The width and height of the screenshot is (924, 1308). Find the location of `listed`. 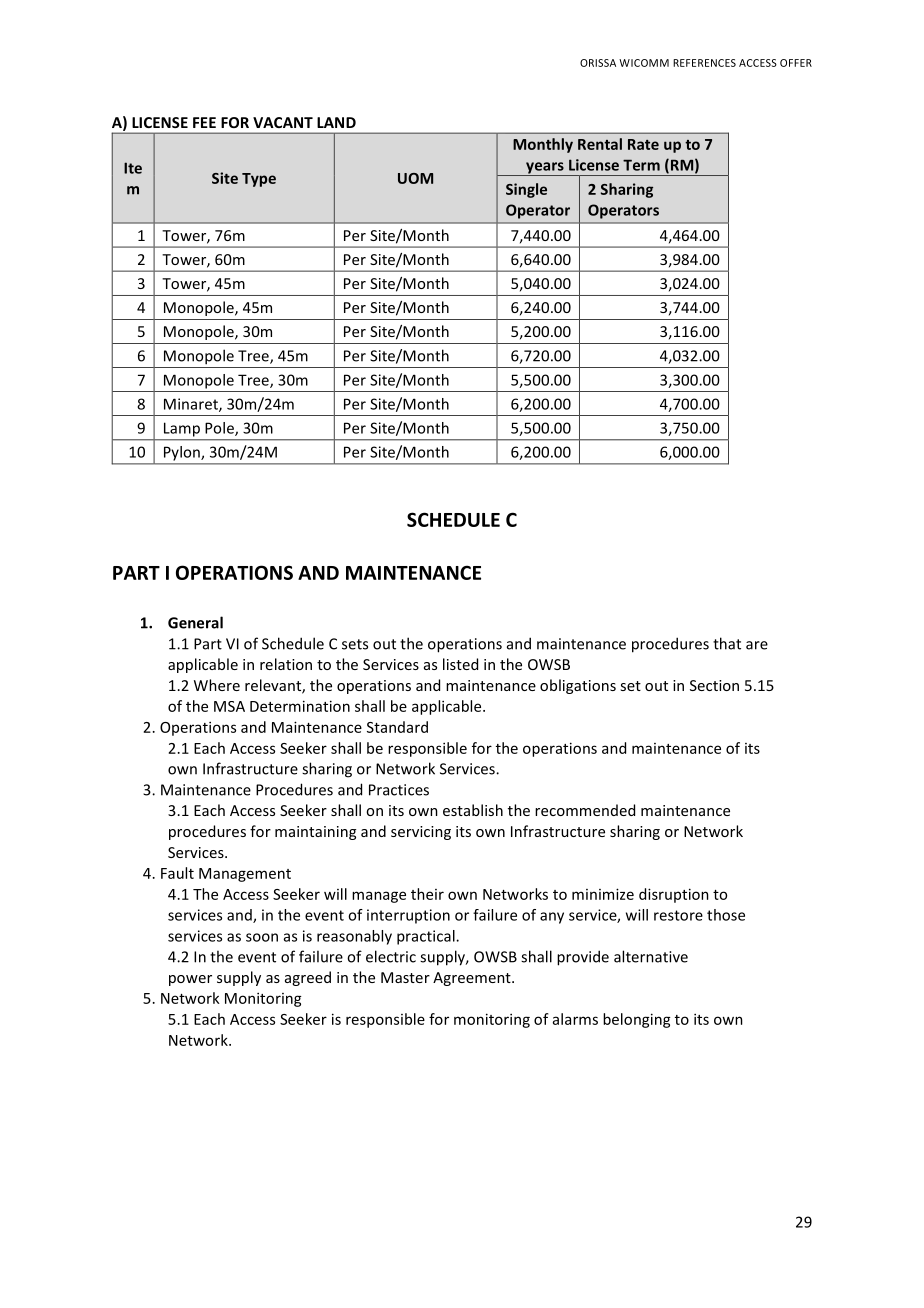

listed is located at coordinates (460, 664).
